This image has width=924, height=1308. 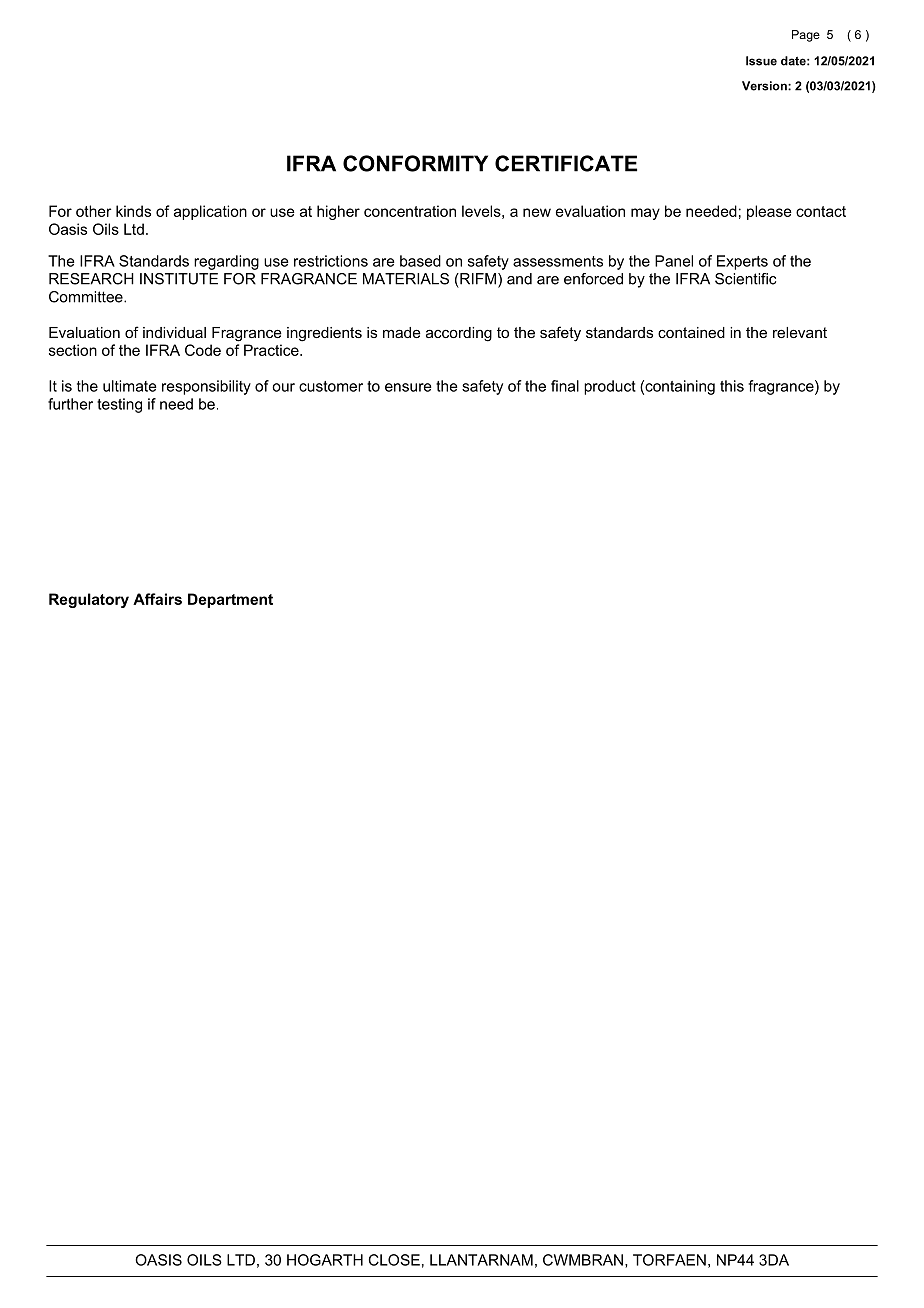 I want to click on CONFORMITY, so click(x=415, y=163).
